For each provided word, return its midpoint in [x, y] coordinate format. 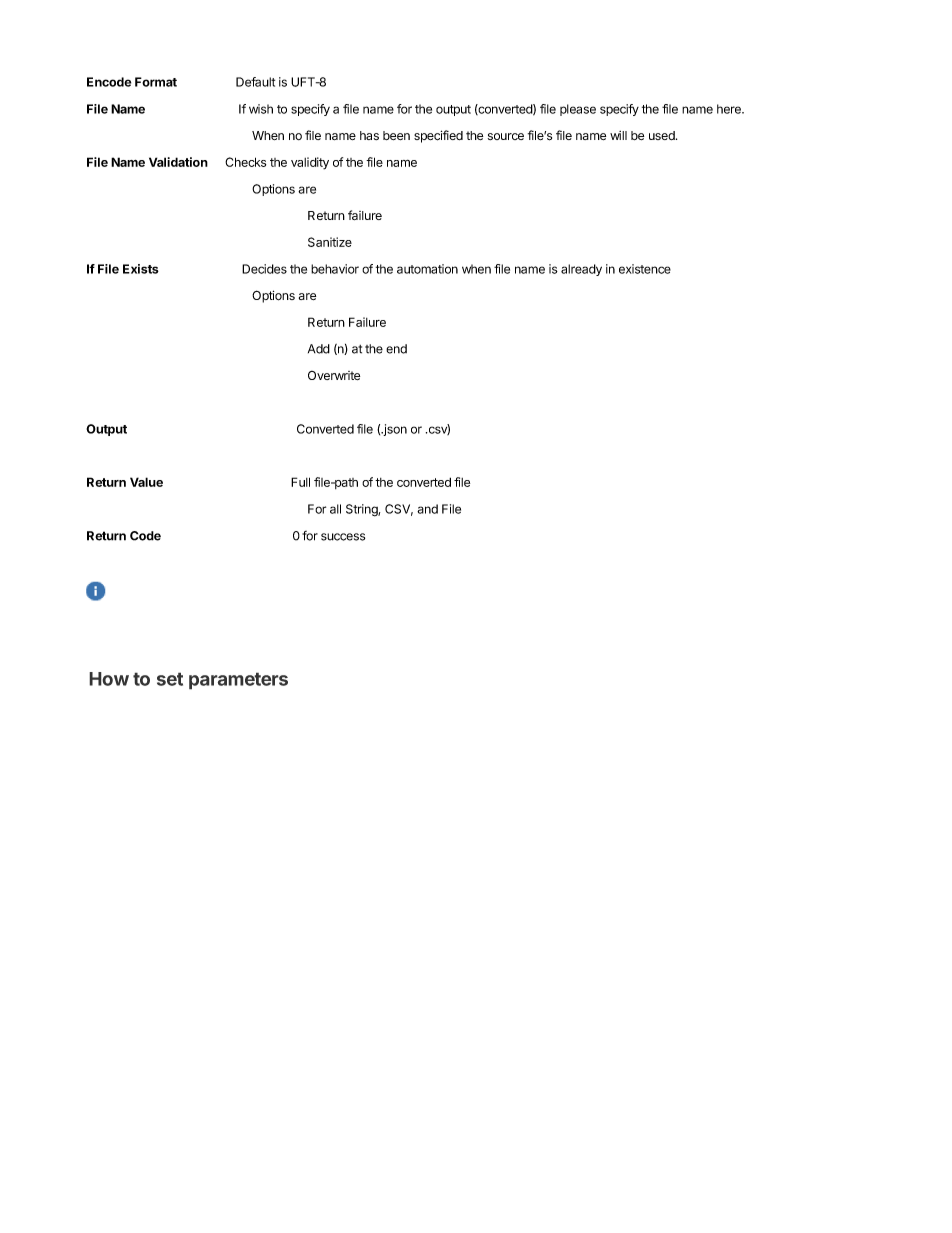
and [427, 509]
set [170, 679]
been [396, 135]
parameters [238, 681]
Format [156, 82]
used [663, 135]
